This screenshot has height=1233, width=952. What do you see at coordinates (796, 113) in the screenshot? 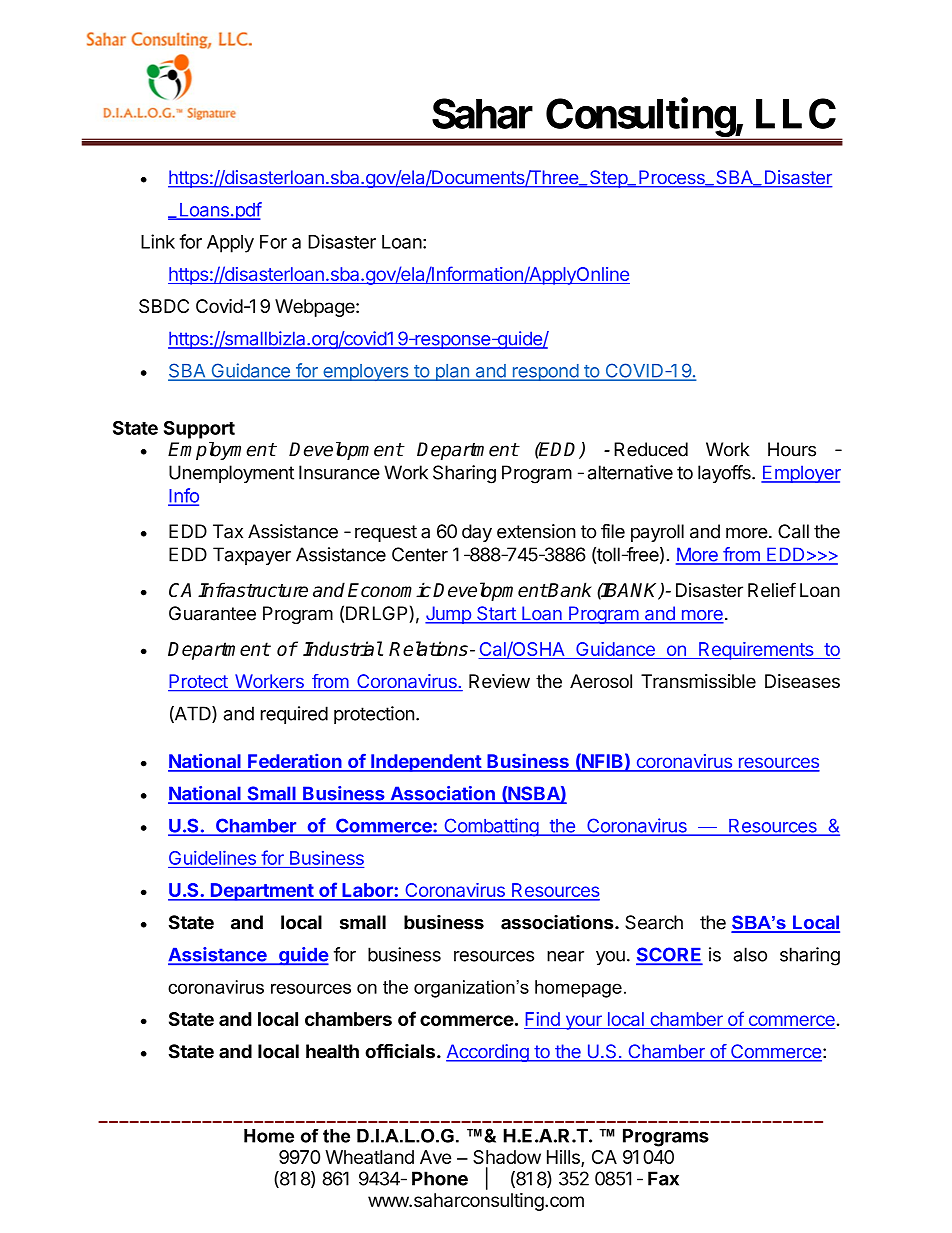
I see `LLC` at bounding box center [796, 113].
